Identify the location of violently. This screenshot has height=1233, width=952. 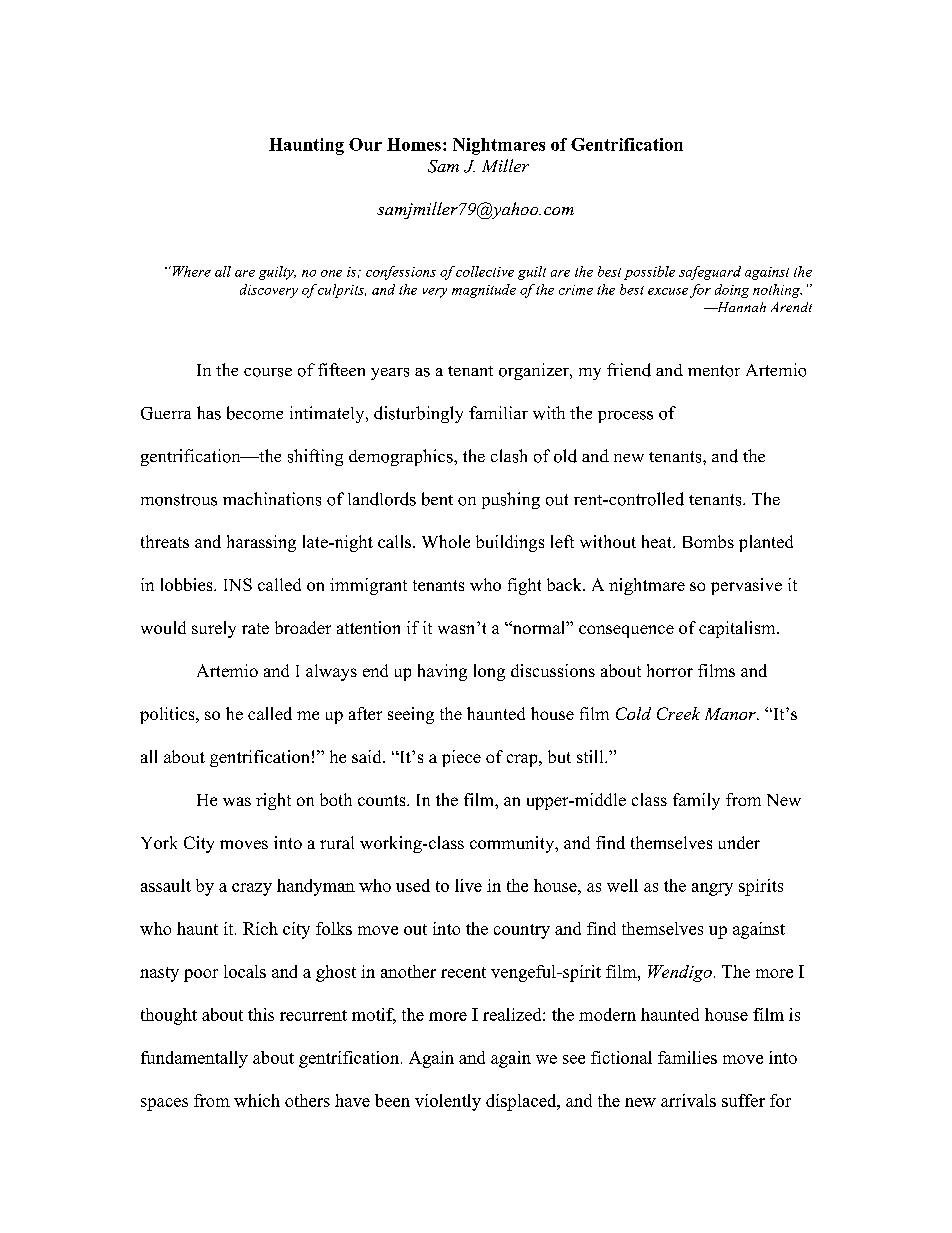
(448, 1102).
